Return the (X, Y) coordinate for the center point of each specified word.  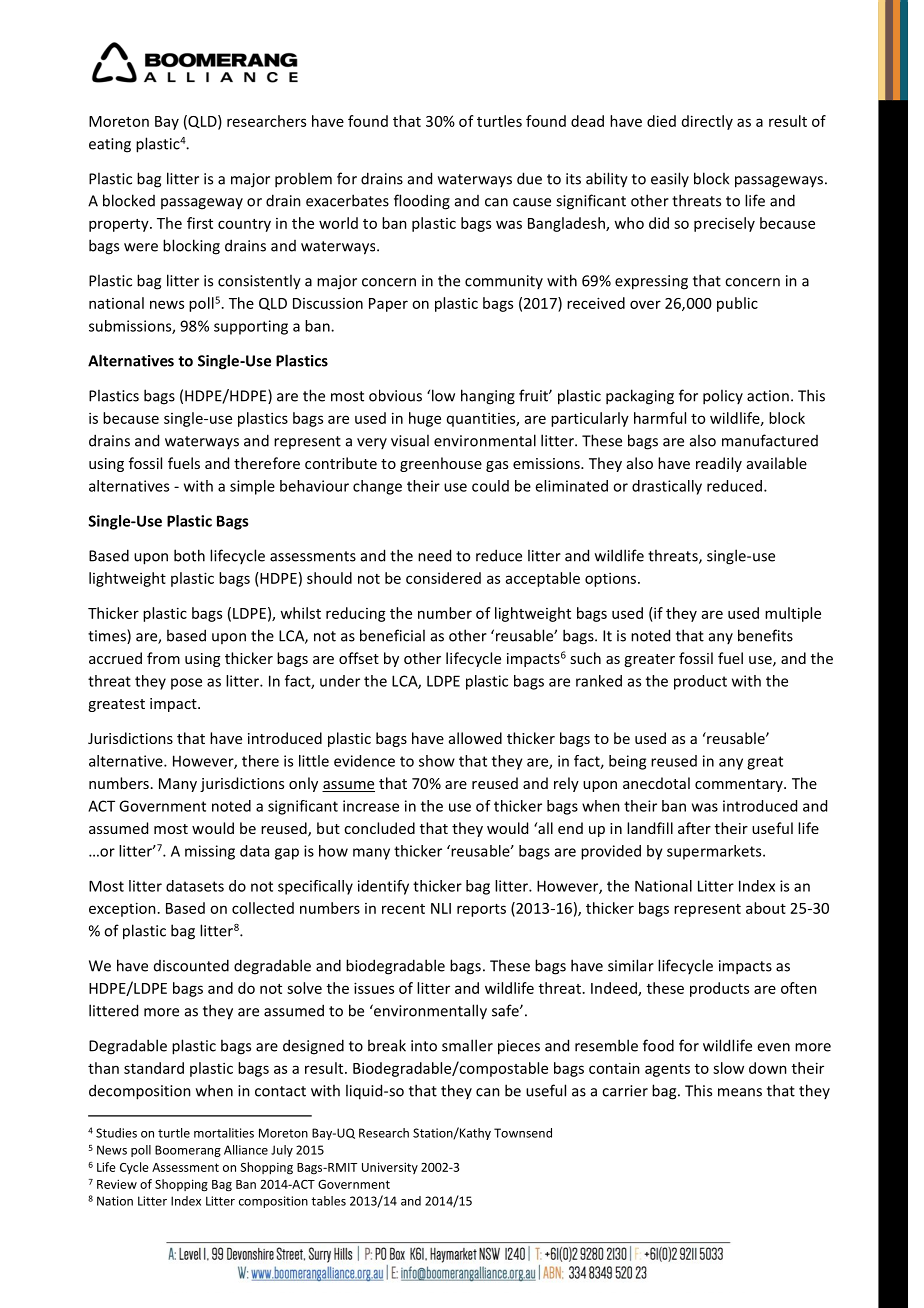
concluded (379, 828)
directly (707, 122)
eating (110, 145)
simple (252, 487)
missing (210, 852)
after (694, 828)
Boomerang (188, 1151)
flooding (422, 202)
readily (719, 464)
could (490, 486)
